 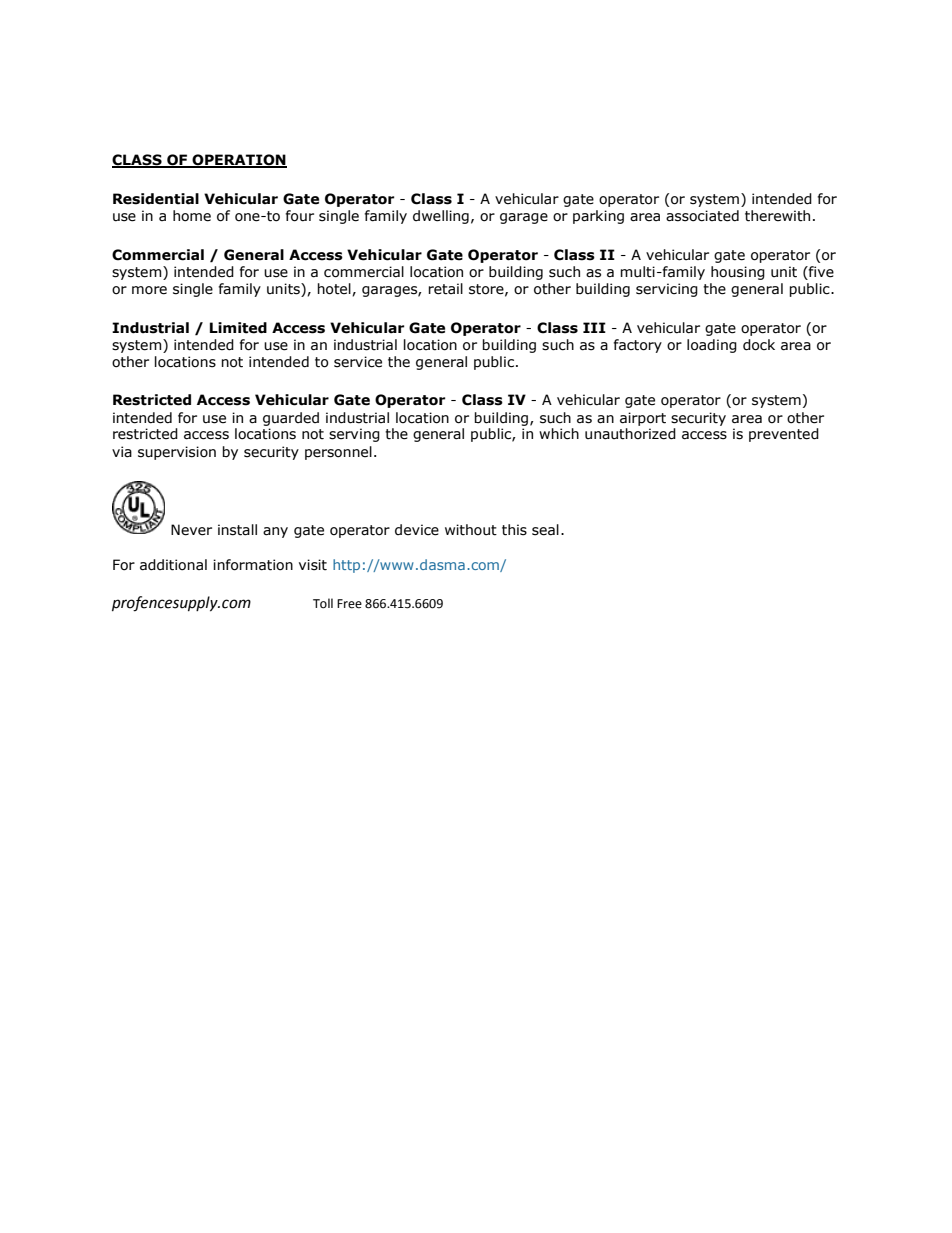 What do you see at coordinates (702, 216) in the document?
I see `associated` at bounding box center [702, 216].
